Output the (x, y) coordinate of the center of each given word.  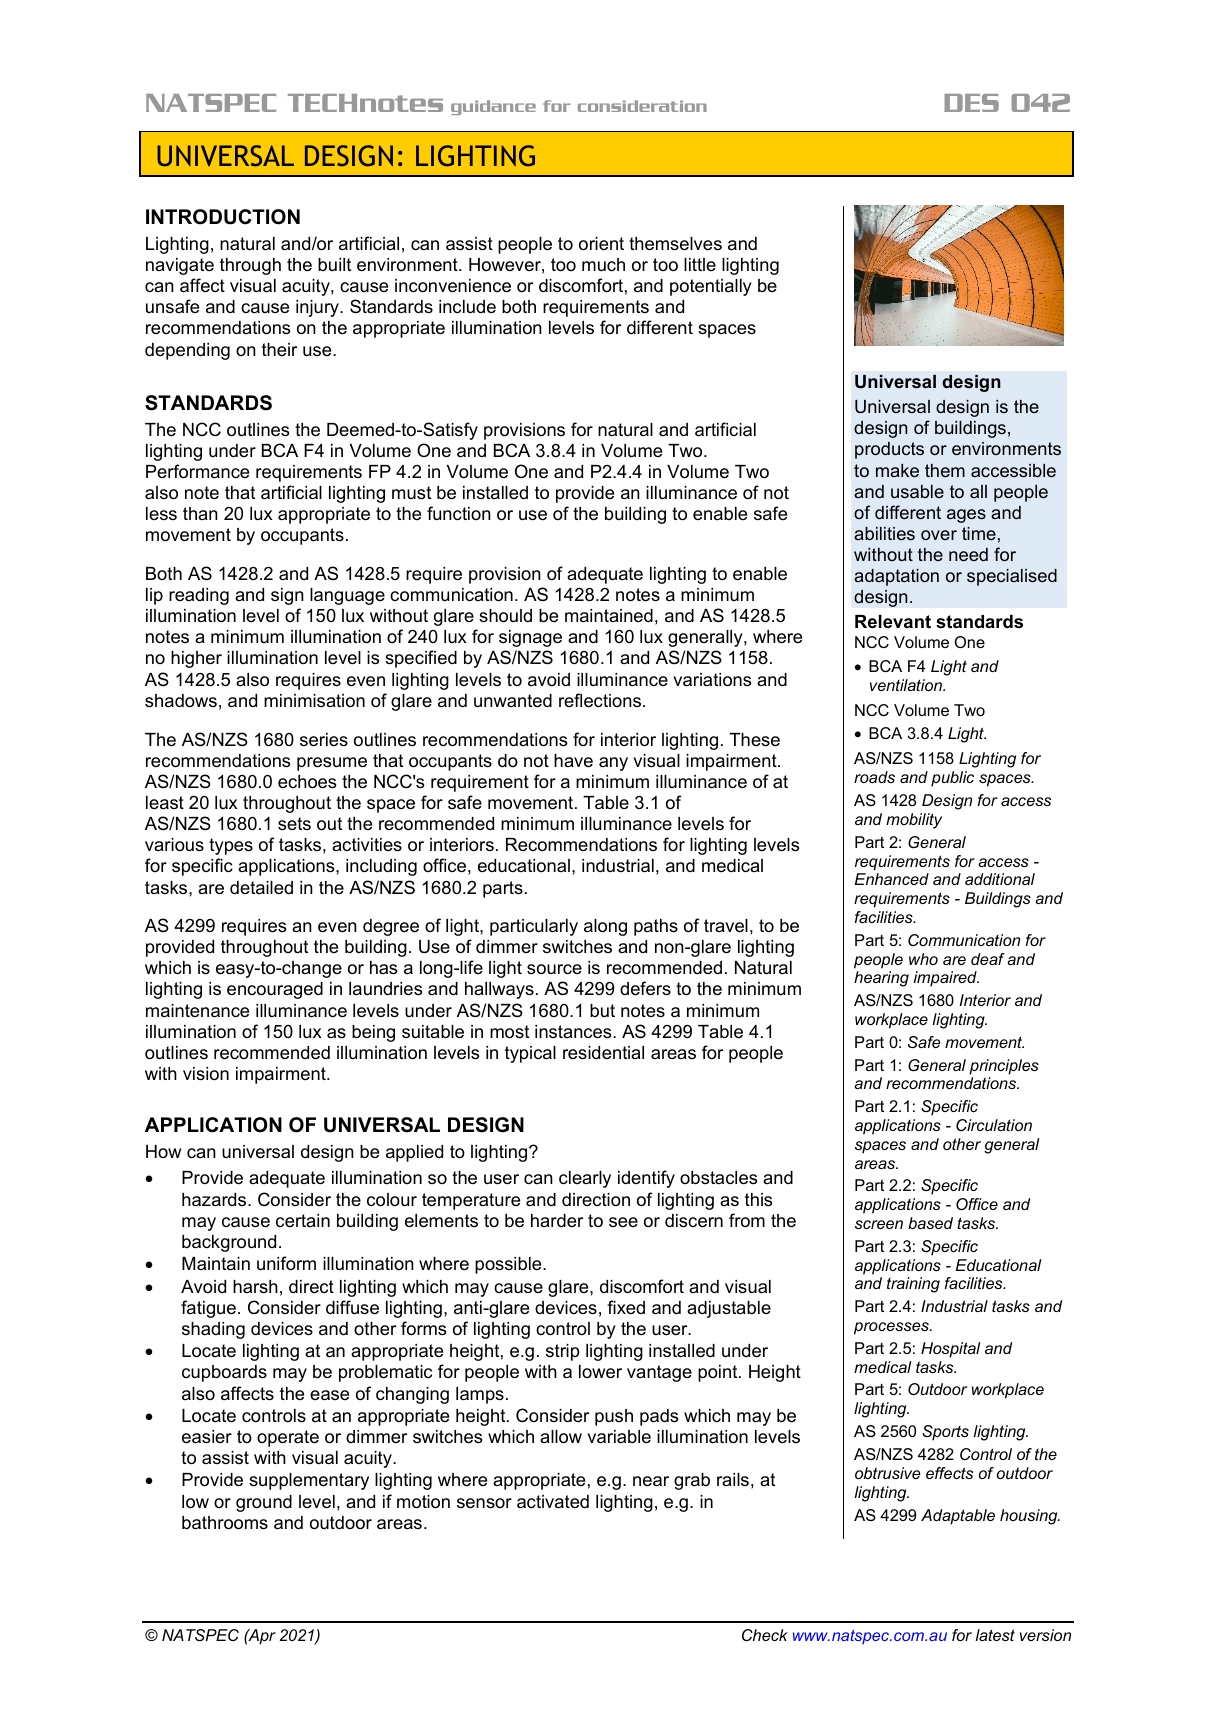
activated (553, 1502)
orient (601, 243)
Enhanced (892, 879)
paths (656, 927)
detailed (261, 887)
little (700, 264)
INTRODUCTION (223, 217)
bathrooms (225, 1523)
